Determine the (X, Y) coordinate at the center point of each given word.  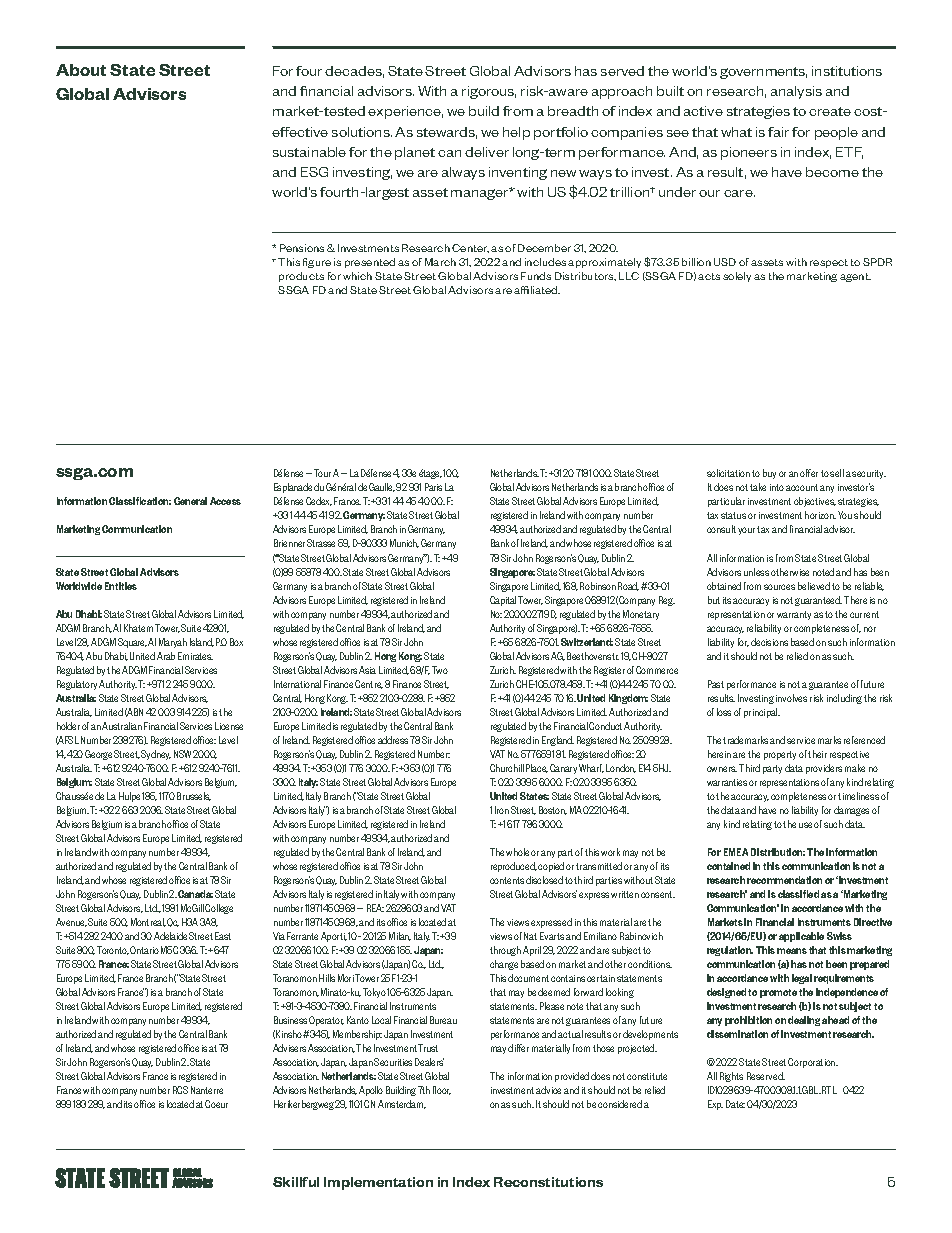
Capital (503, 601)
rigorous (489, 92)
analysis (796, 92)
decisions (769, 642)
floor (442, 1090)
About (81, 70)
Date (735, 1104)
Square (132, 643)
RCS (180, 1090)
